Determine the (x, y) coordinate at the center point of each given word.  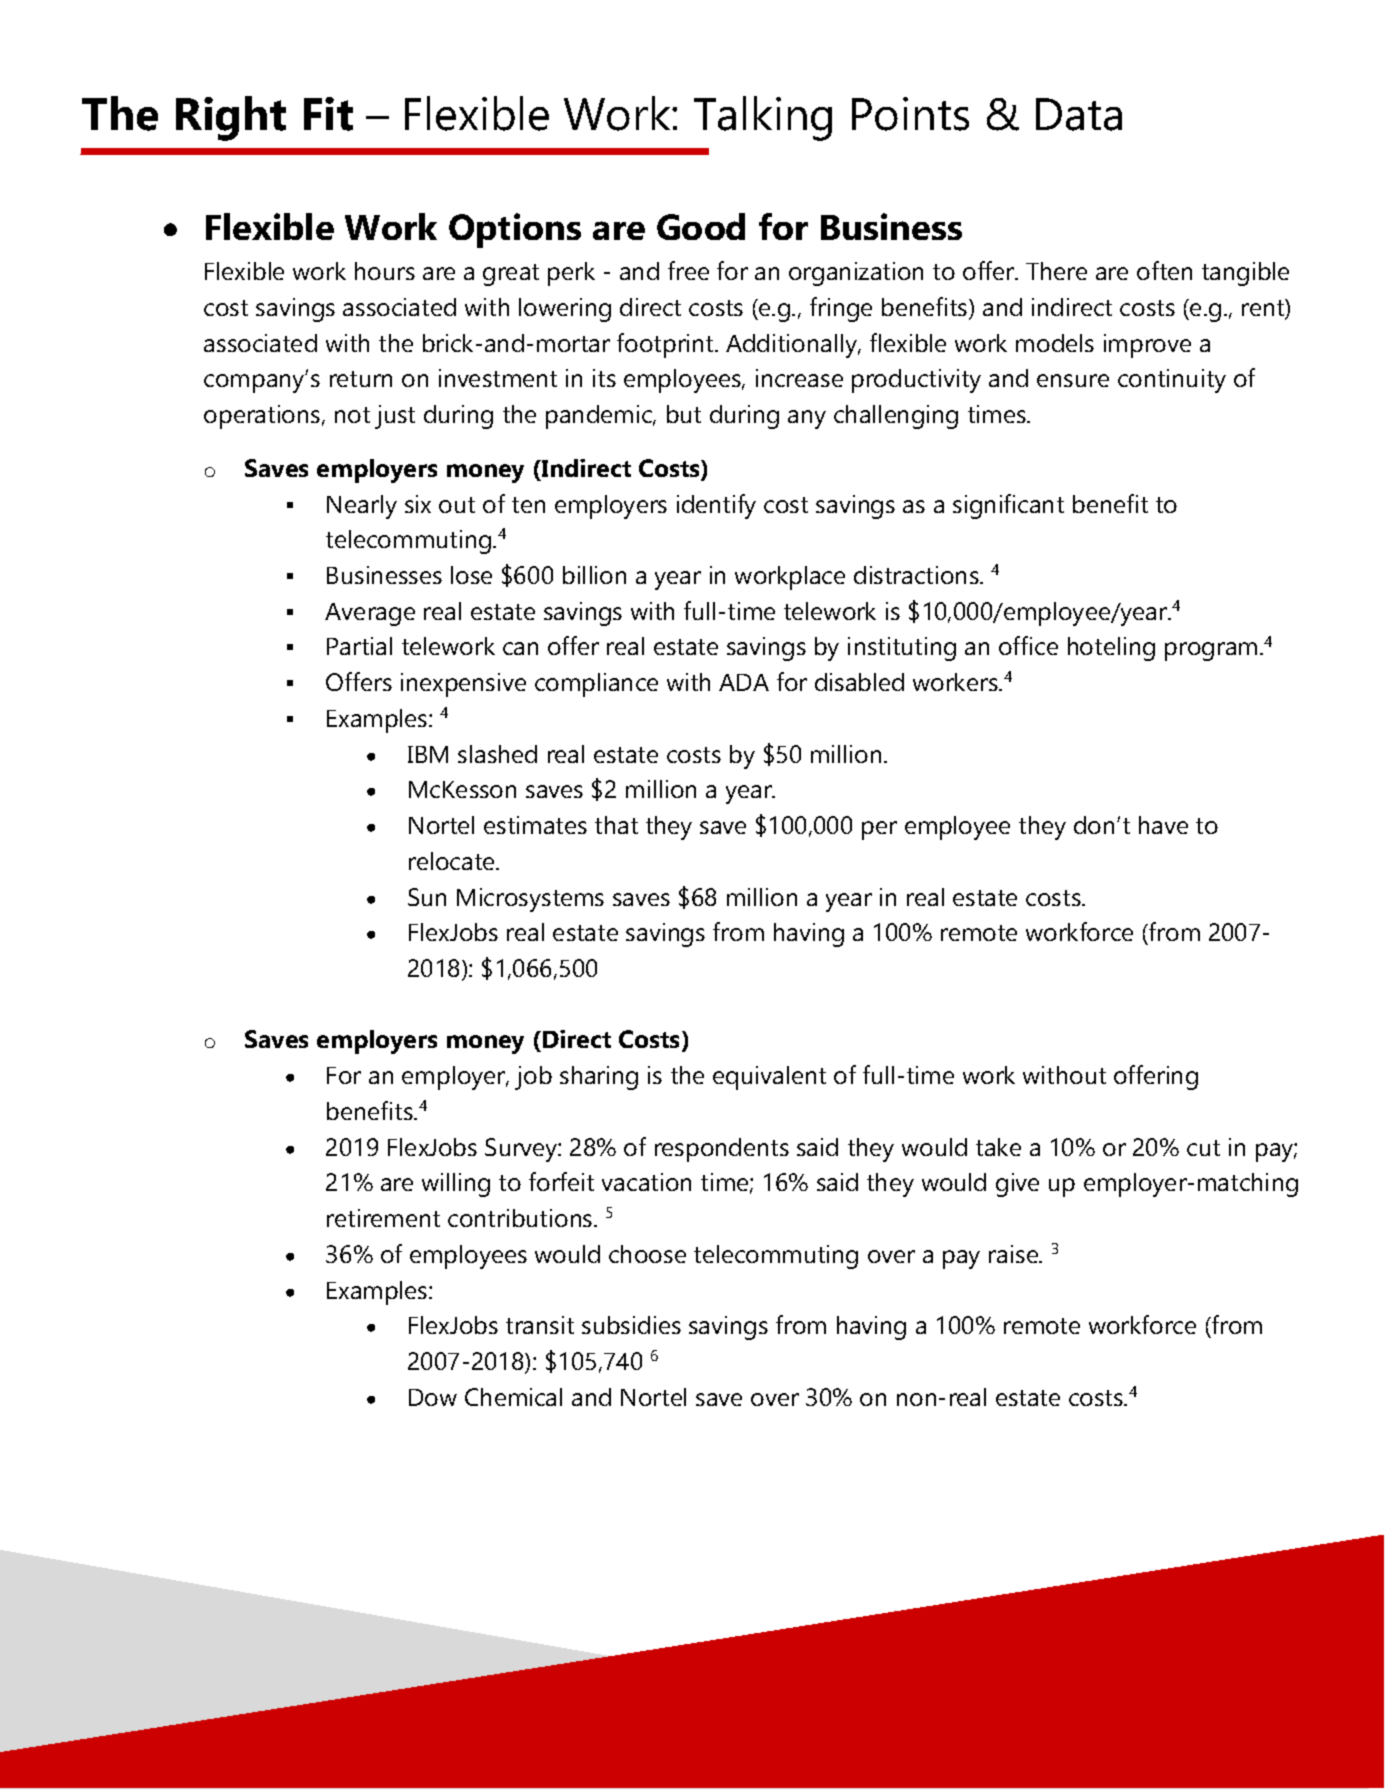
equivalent (769, 1078)
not (352, 415)
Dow (433, 1397)
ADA (744, 682)
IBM (428, 754)
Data (1079, 114)
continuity (1172, 381)
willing (456, 1185)
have (1163, 825)
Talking (763, 118)
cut (1203, 1148)
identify (716, 506)
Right (231, 118)
